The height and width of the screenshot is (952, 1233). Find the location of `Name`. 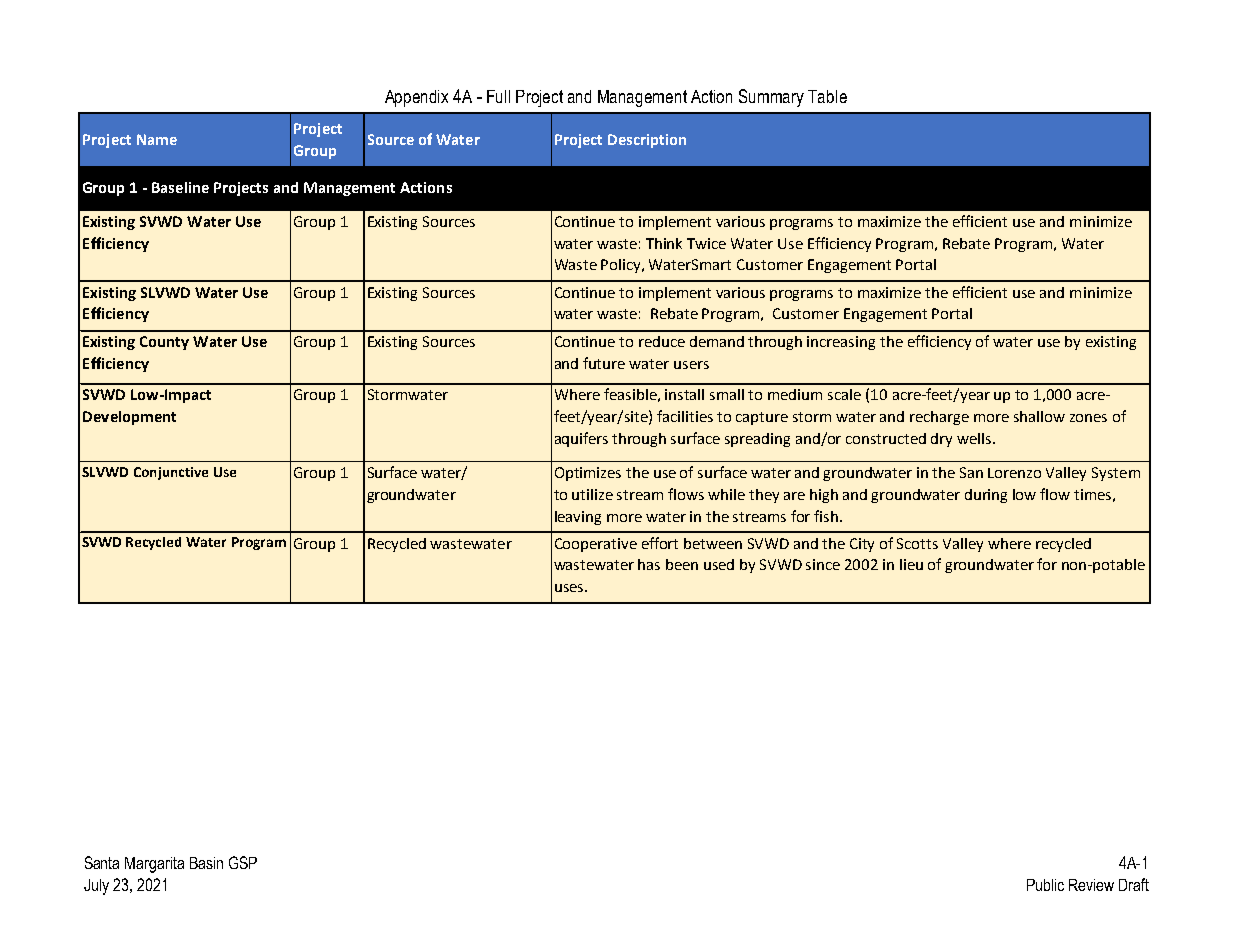

Name is located at coordinates (157, 139).
